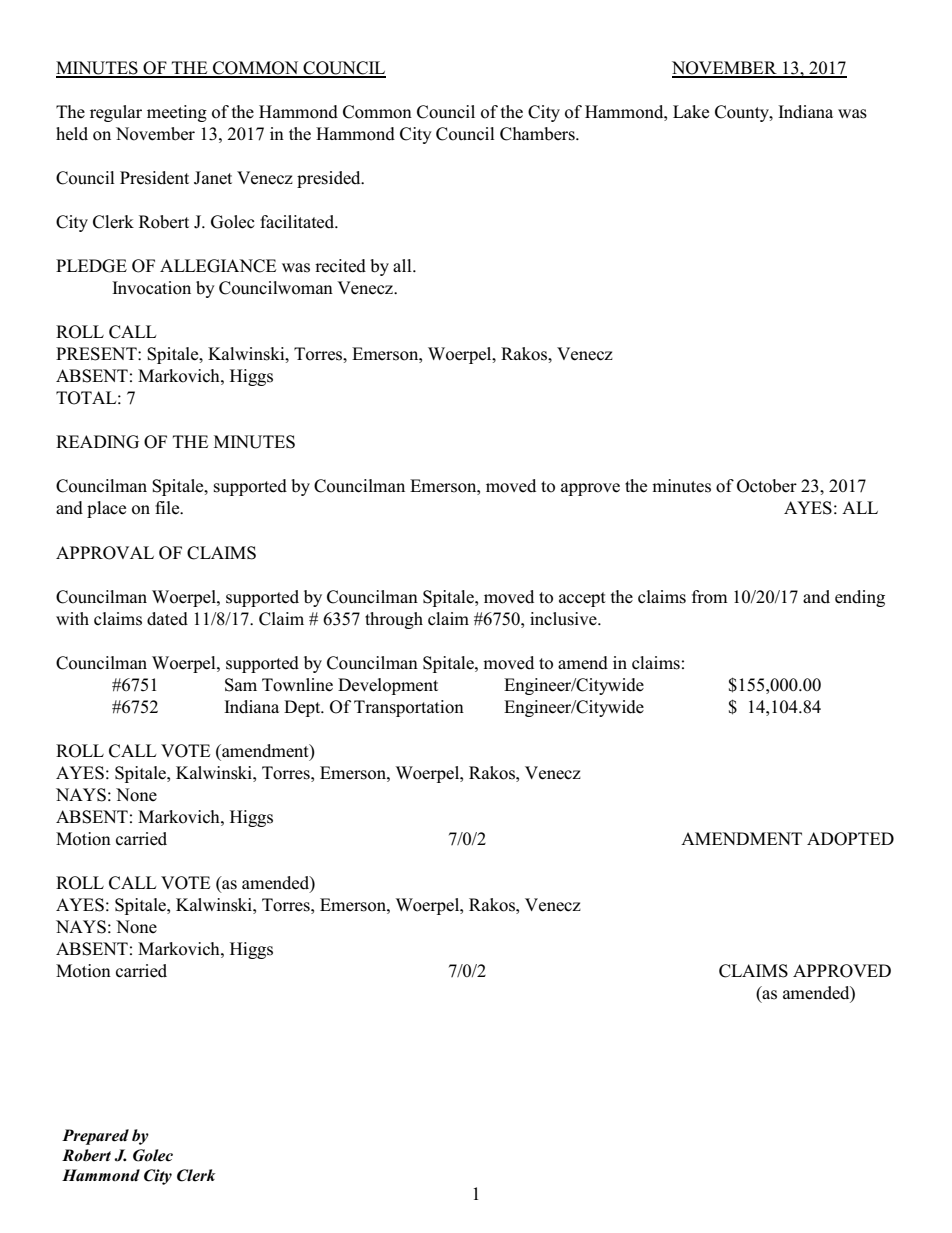 The width and height of the screenshot is (952, 1233). I want to click on Prepared, so click(95, 1137).
